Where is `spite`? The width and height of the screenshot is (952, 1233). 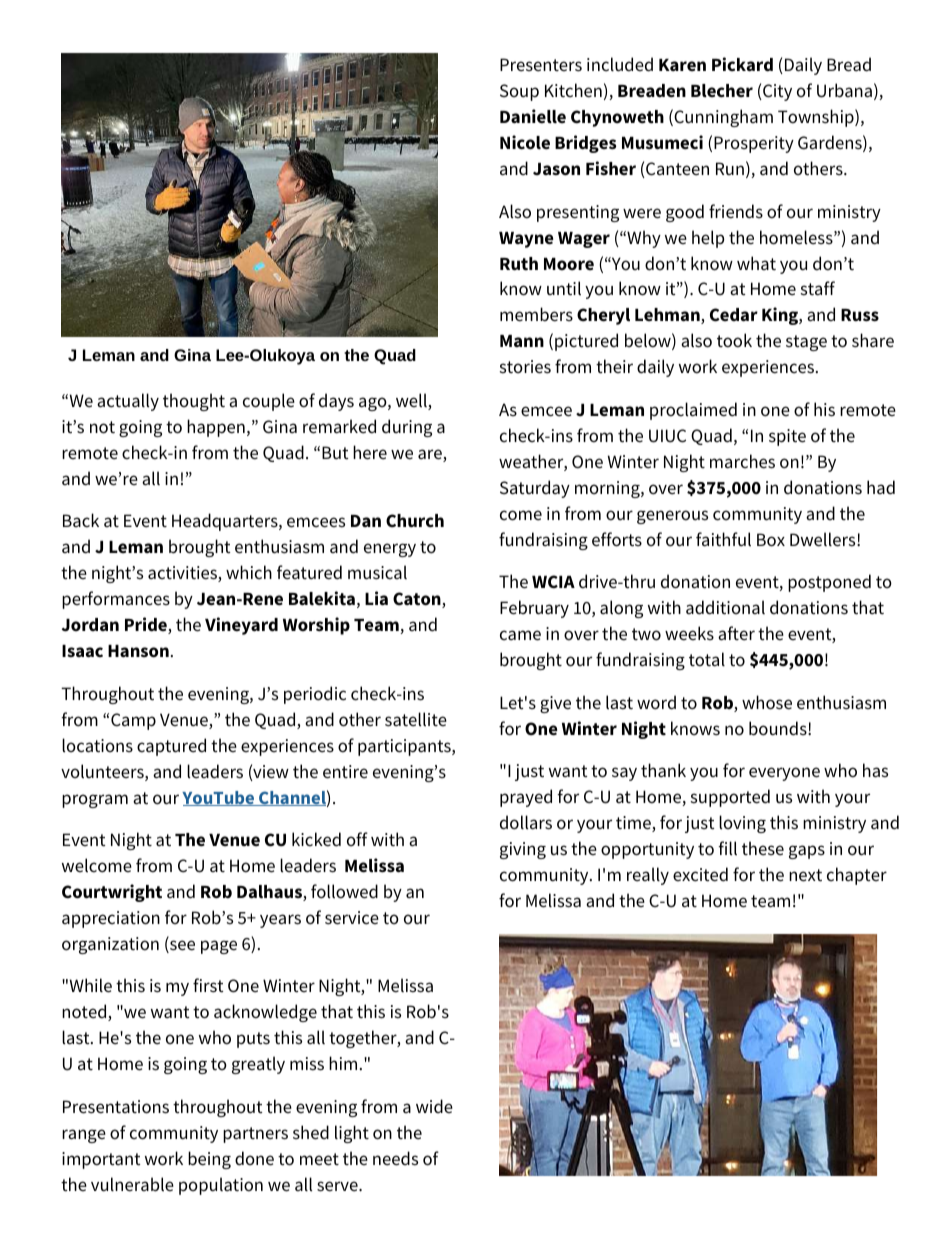 spite is located at coordinates (787, 437).
